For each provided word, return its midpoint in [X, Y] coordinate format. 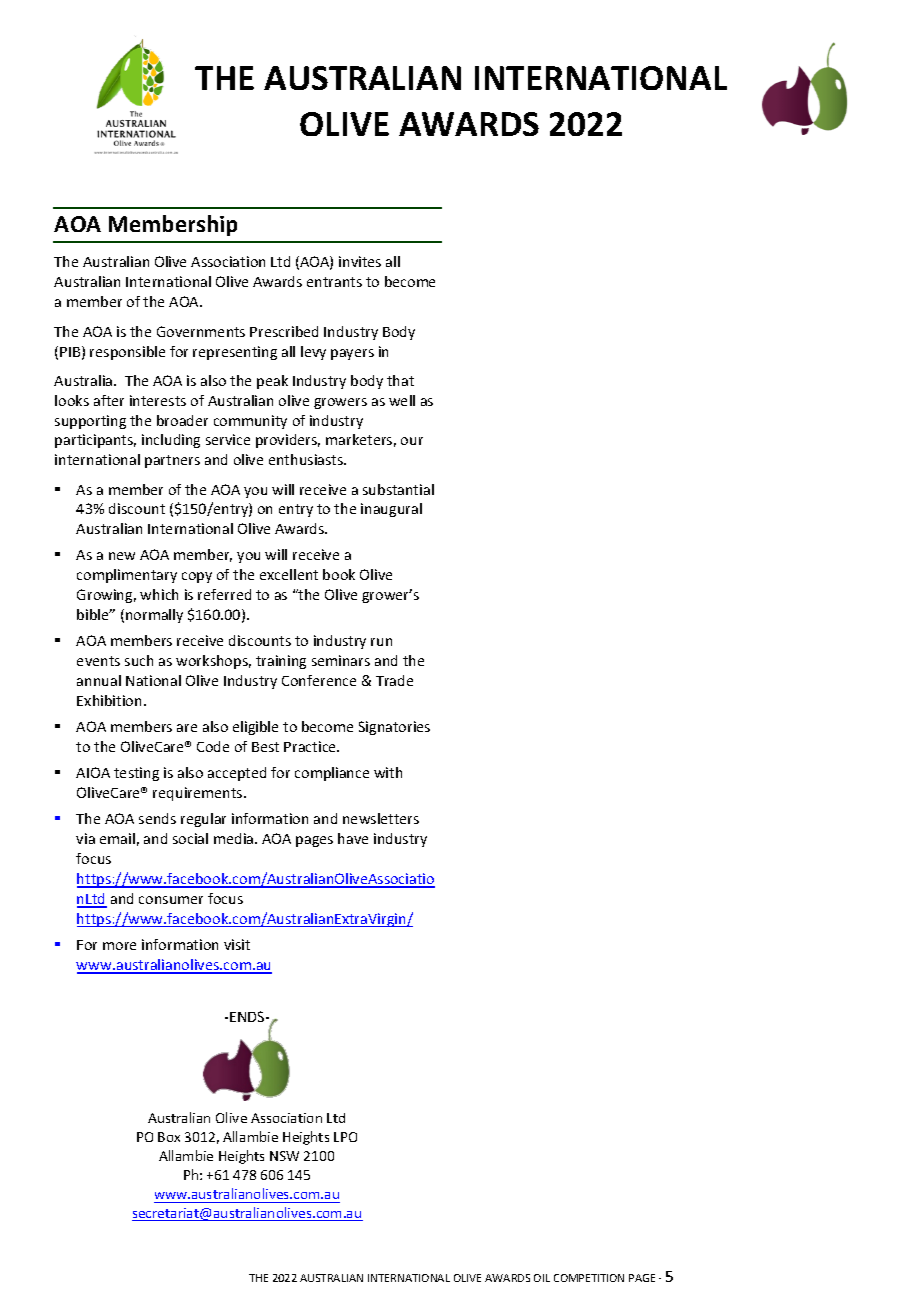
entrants [334, 282]
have [353, 838]
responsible [127, 353]
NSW [284, 1156]
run [381, 642]
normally [154, 616]
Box [169, 1137]
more [119, 946]
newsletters [381, 818]
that [400, 380]
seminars [341, 660]
